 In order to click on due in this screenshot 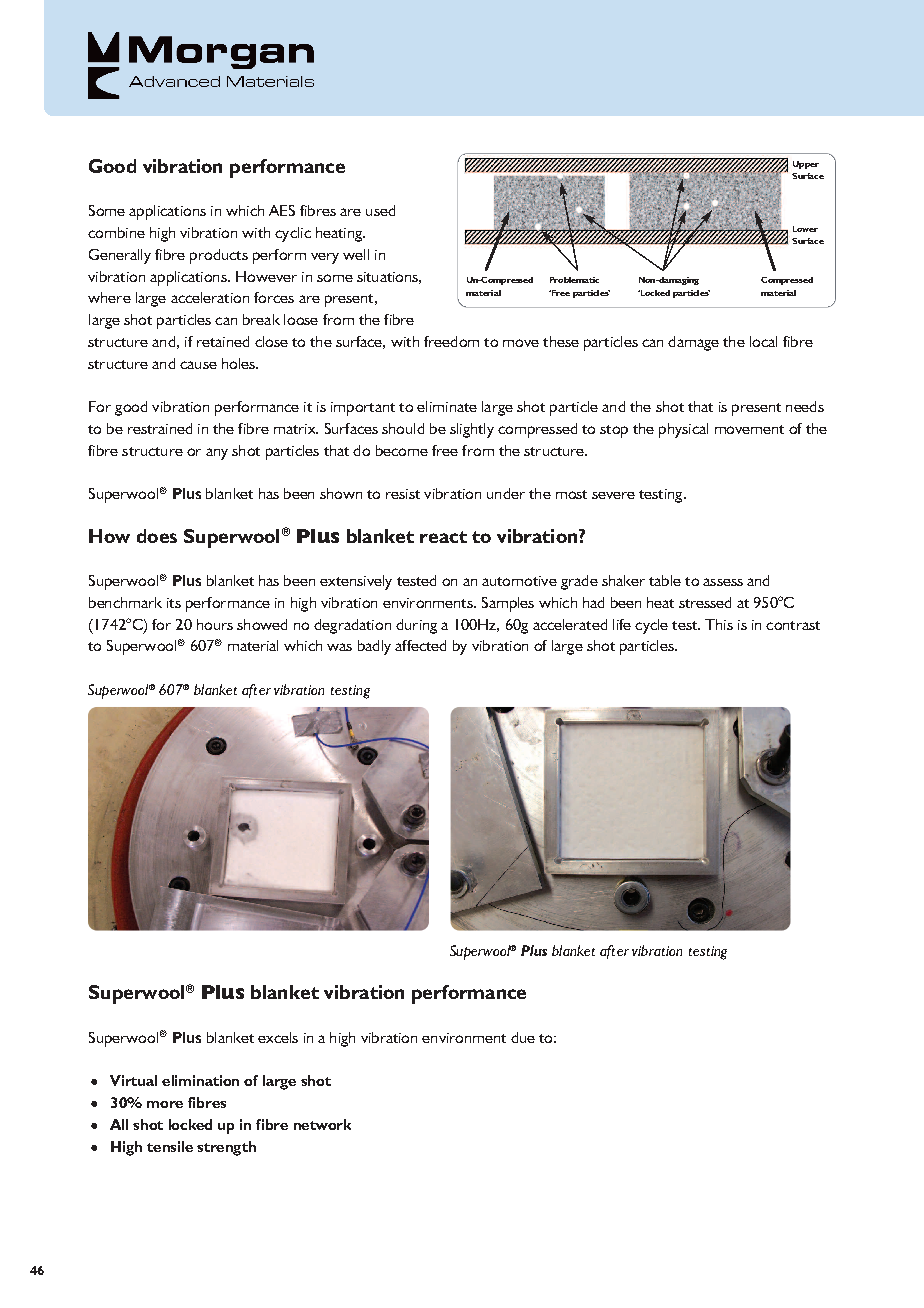, I will do `click(523, 1037)`.
